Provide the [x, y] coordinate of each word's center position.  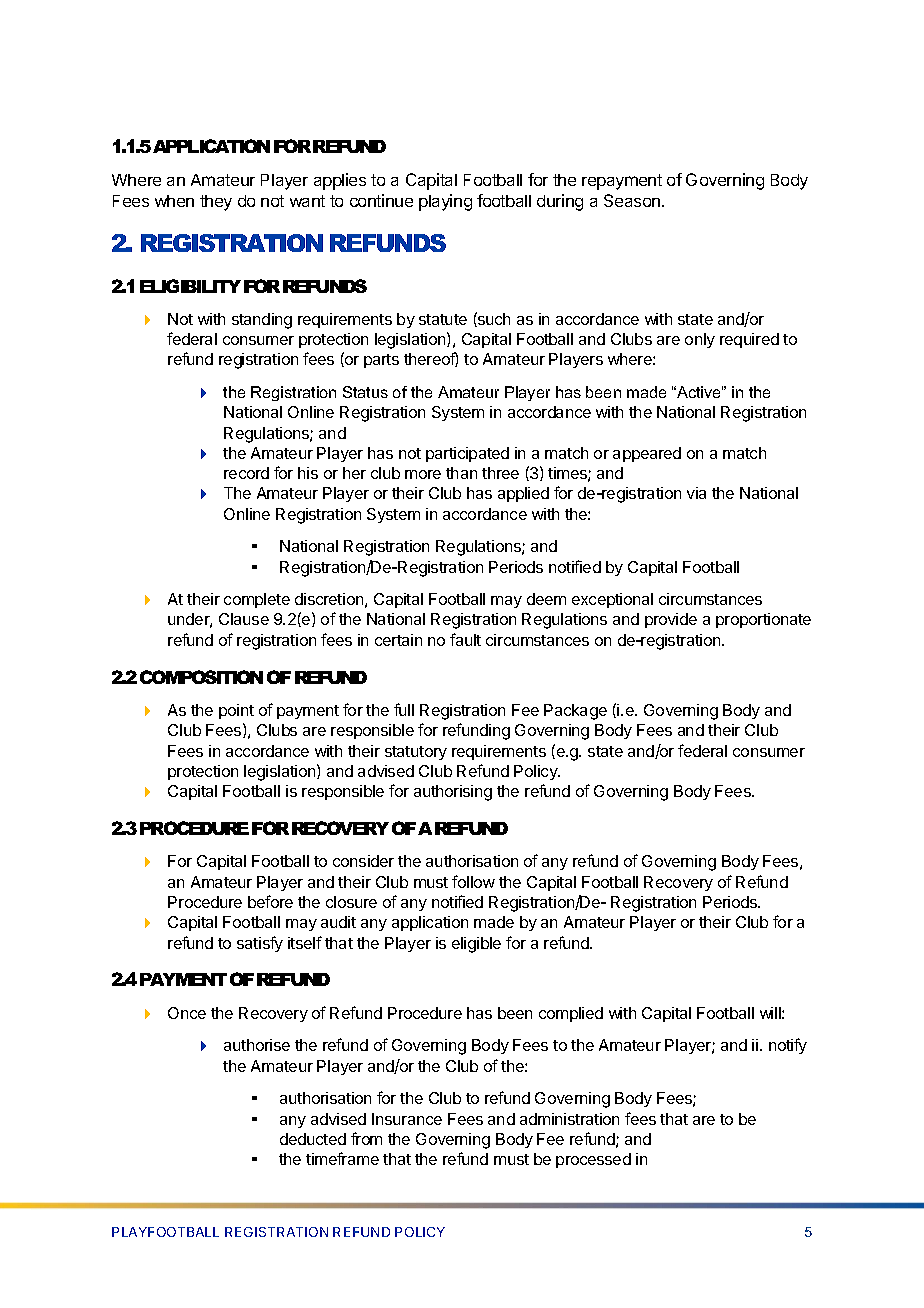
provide [671, 620]
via [696, 493]
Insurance [407, 1119]
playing [445, 202]
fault [465, 639]
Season [633, 200]
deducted [313, 1139]
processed [593, 1160]
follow [473, 881]
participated [467, 454]
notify [788, 1046]
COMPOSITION [201, 677]
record [246, 473]
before [270, 901]
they [216, 203]
